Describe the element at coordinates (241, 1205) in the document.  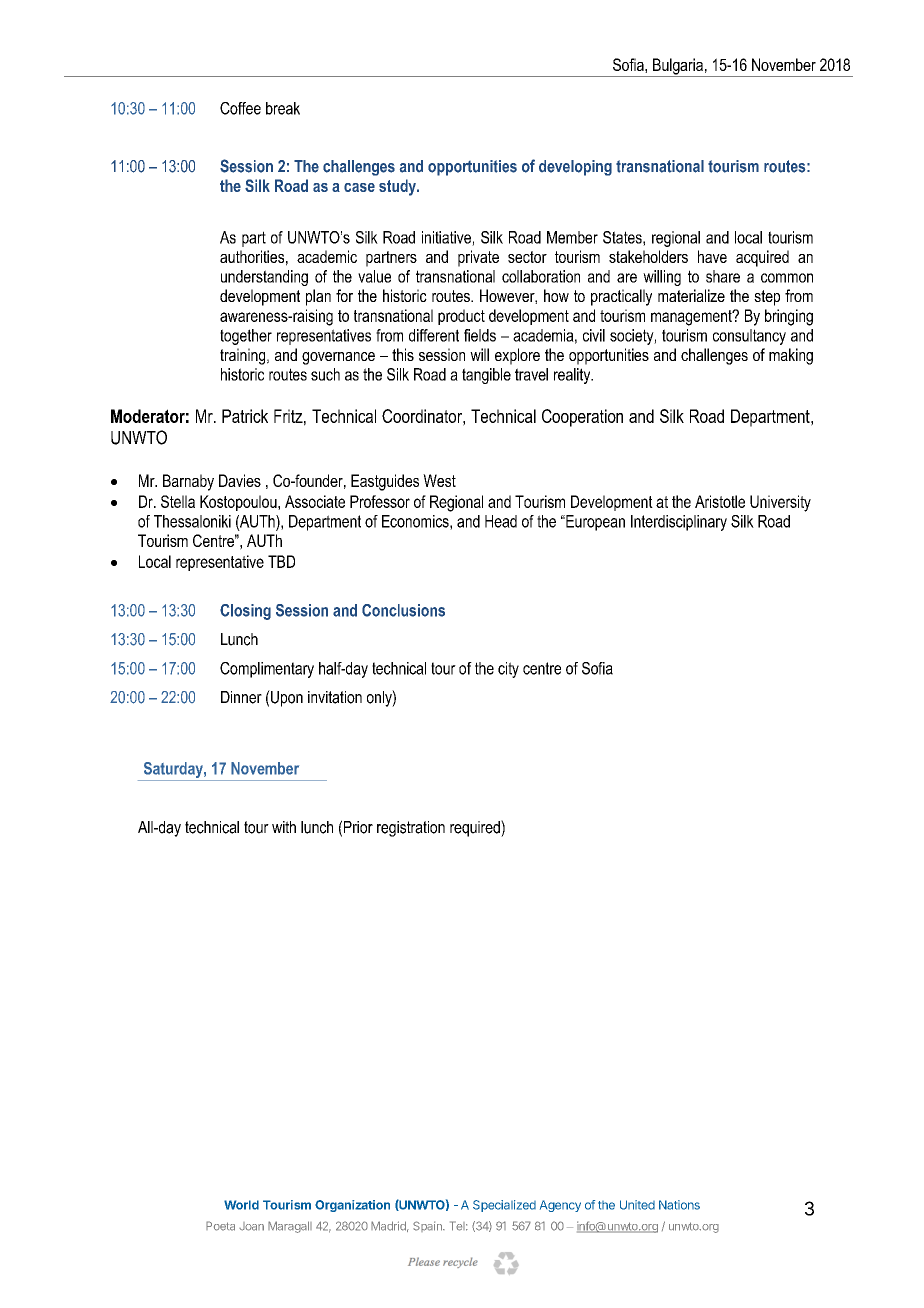
I see `World` at that location.
